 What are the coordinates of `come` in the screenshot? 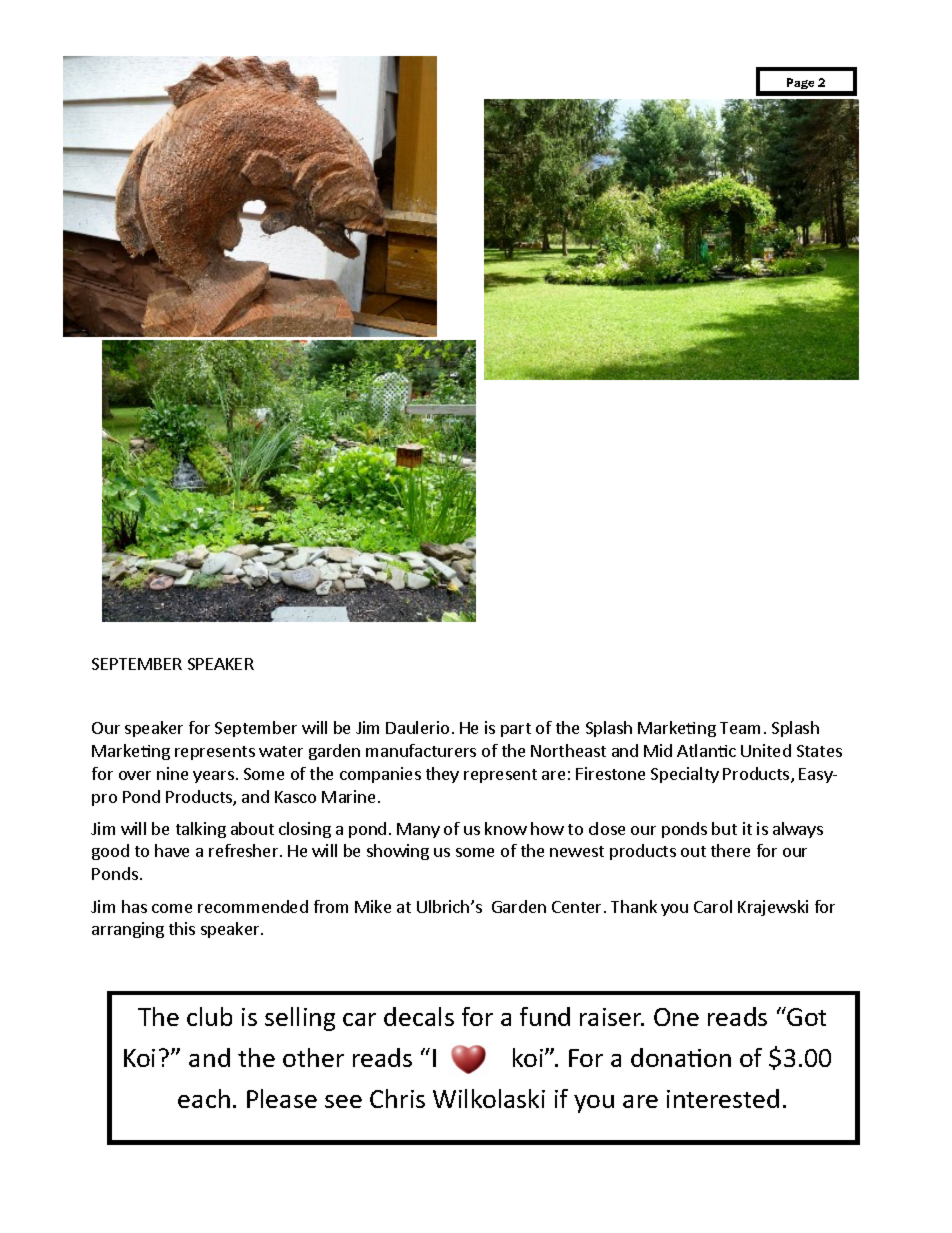 It's located at (172, 908).
